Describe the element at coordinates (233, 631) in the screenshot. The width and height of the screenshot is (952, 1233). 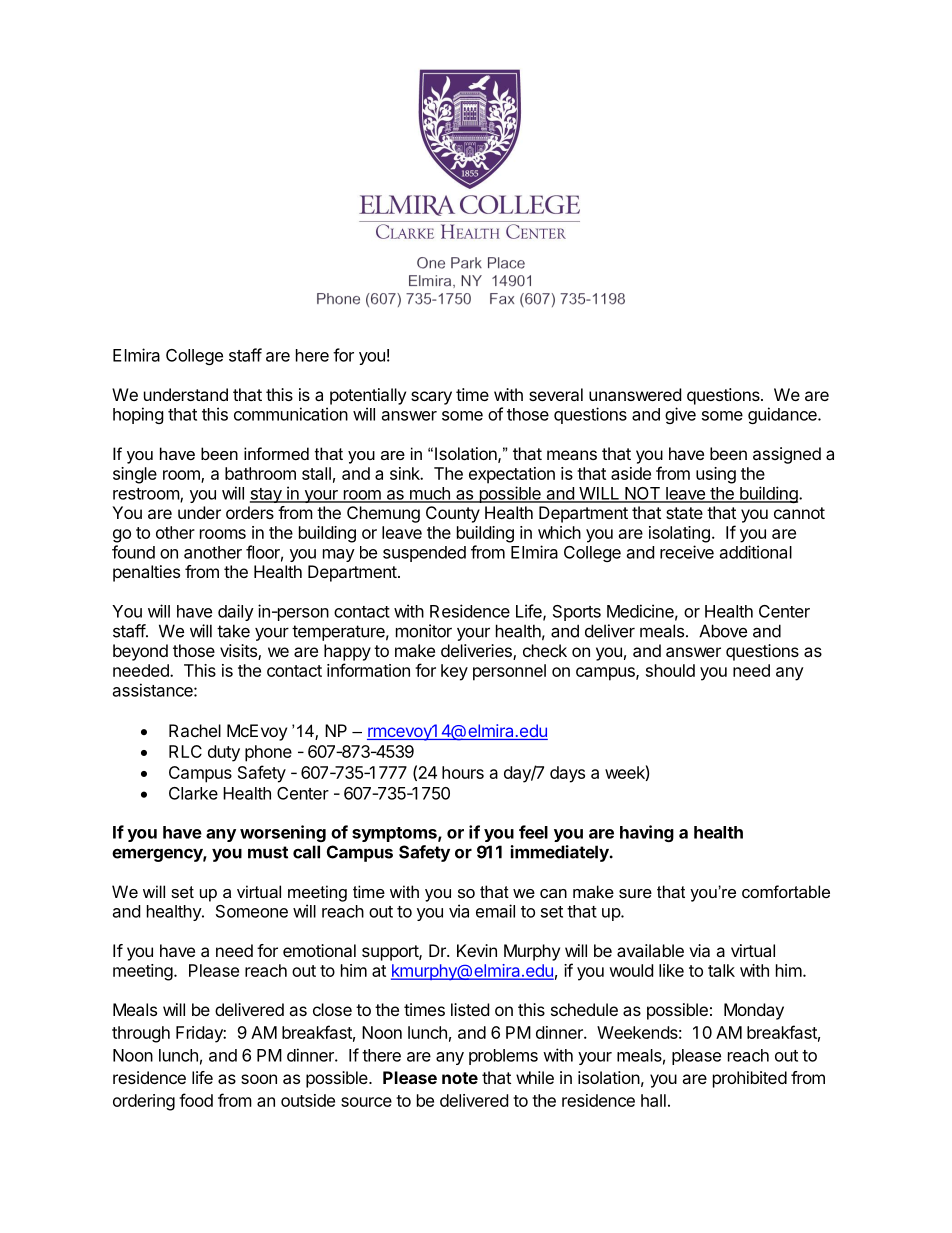
I see `take` at that location.
